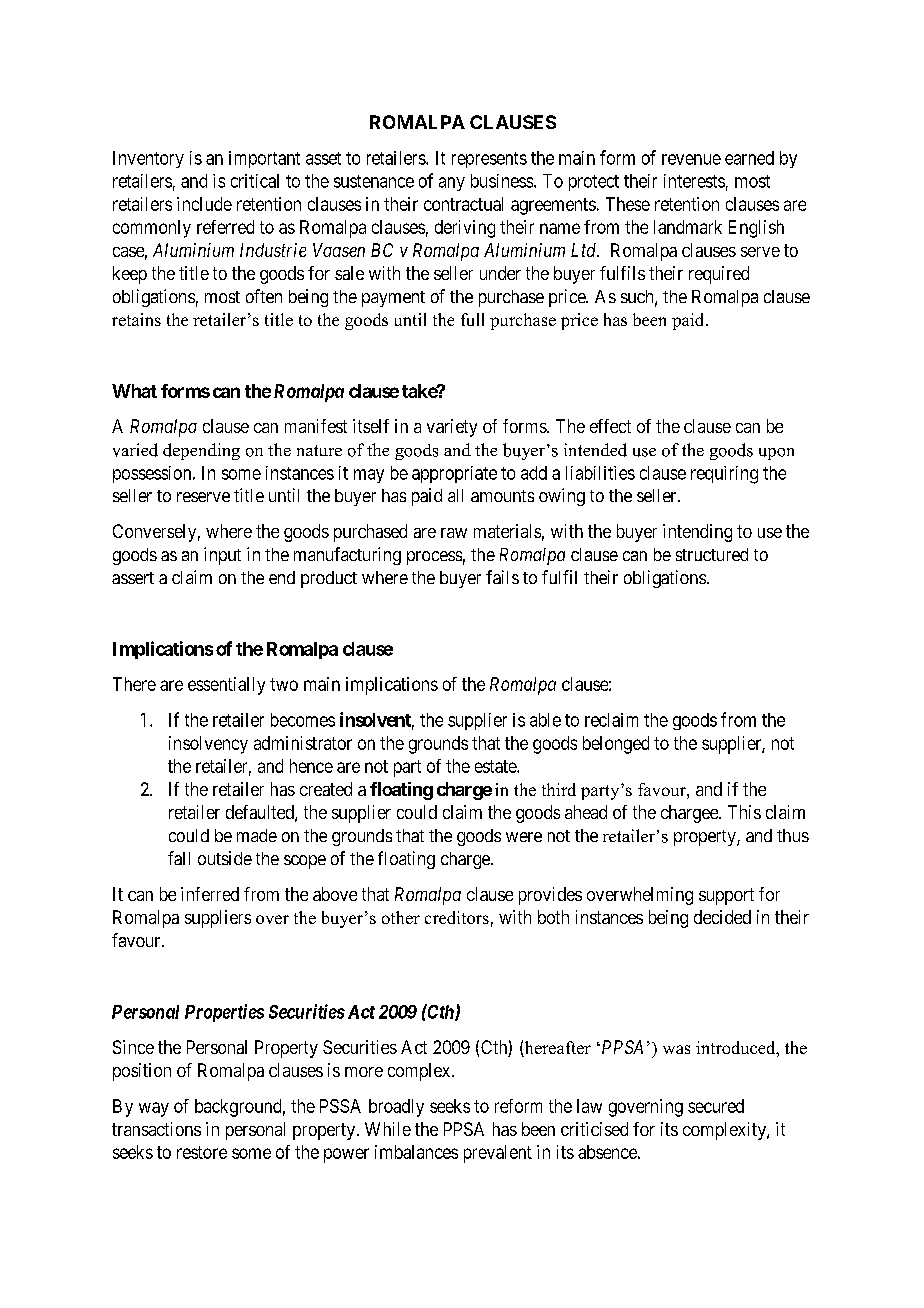 The width and height of the screenshot is (924, 1308). What do you see at coordinates (712, 554) in the screenshot?
I see `structured` at bounding box center [712, 554].
